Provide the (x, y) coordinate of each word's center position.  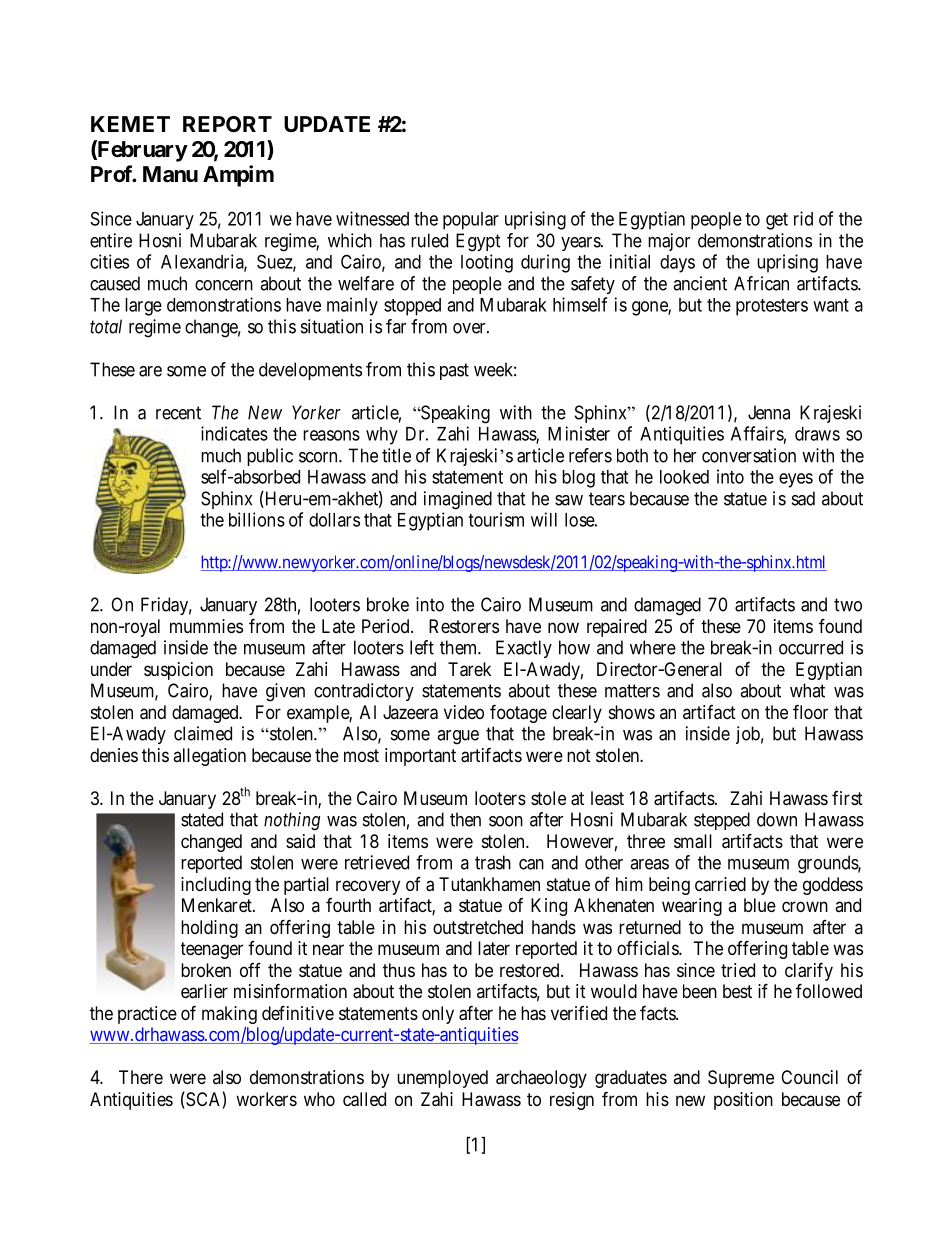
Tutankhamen (489, 884)
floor (810, 711)
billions (257, 519)
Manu (170, 174)
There (141, 1077)
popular (471, 221)
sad (803, 498)
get (777, 221)
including (216, 886)
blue (760, 905)
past (454, 371)
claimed (203, 733)
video (464, 712)
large (143, 307)
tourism (496, 519)
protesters (772, 307)
